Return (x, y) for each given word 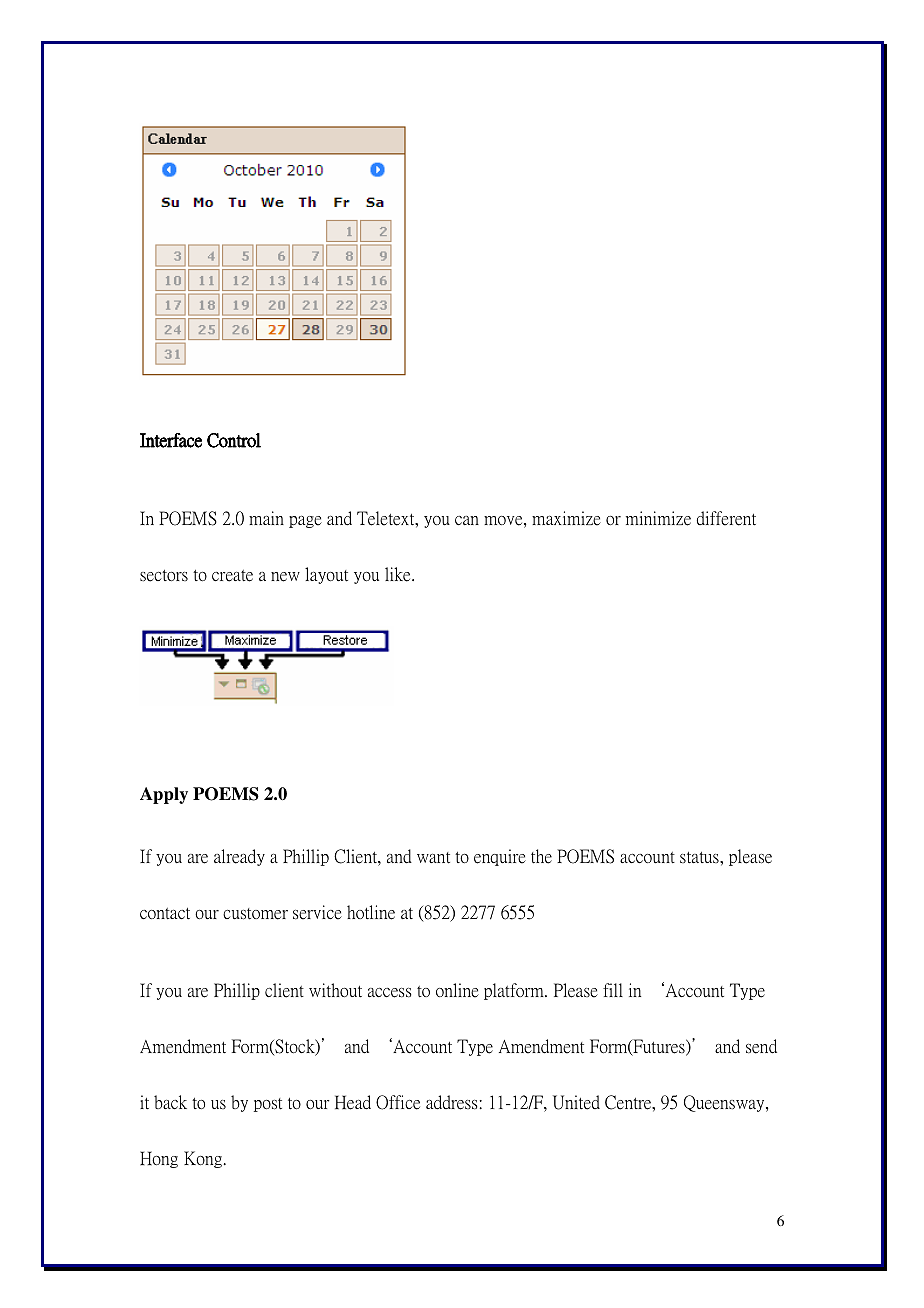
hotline (371, 912)
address (453, 1102)
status (700, 858)
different (726, 518)
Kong (203, 1159)
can (467, 521)
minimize (658, 518)
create (232, 576)
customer (255, 914)
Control (234, 440)
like (399, 574)
